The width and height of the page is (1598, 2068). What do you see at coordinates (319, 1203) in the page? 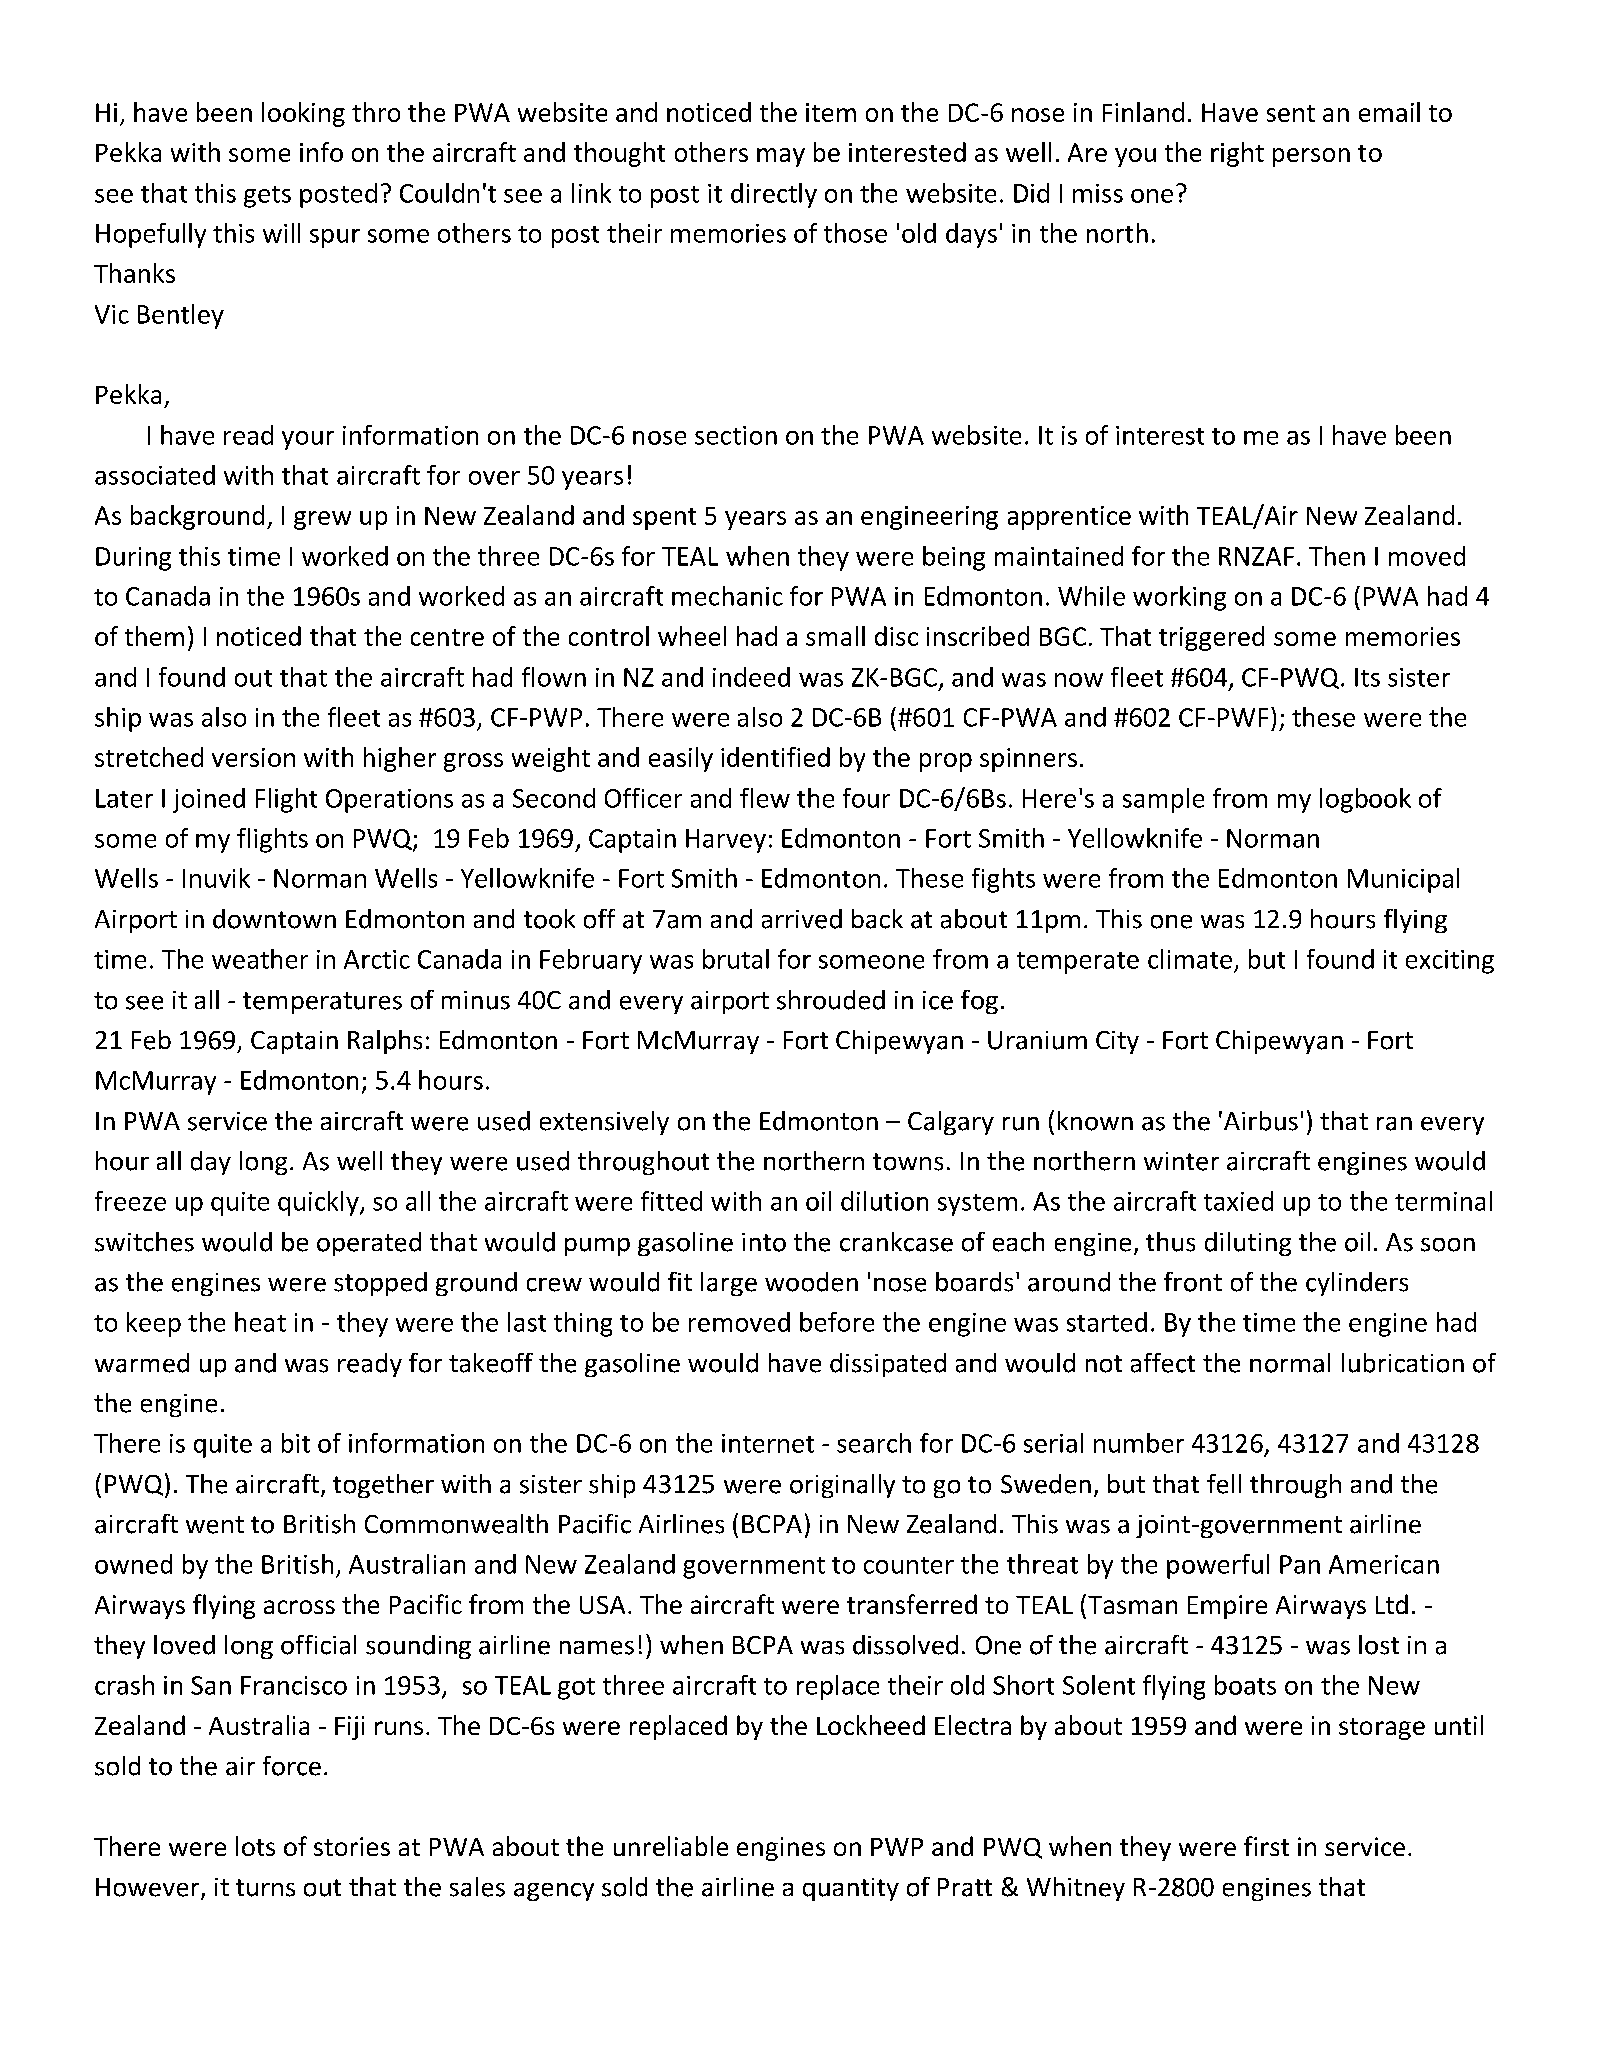
I see `quickly` at bounding box center [319, 1203].
